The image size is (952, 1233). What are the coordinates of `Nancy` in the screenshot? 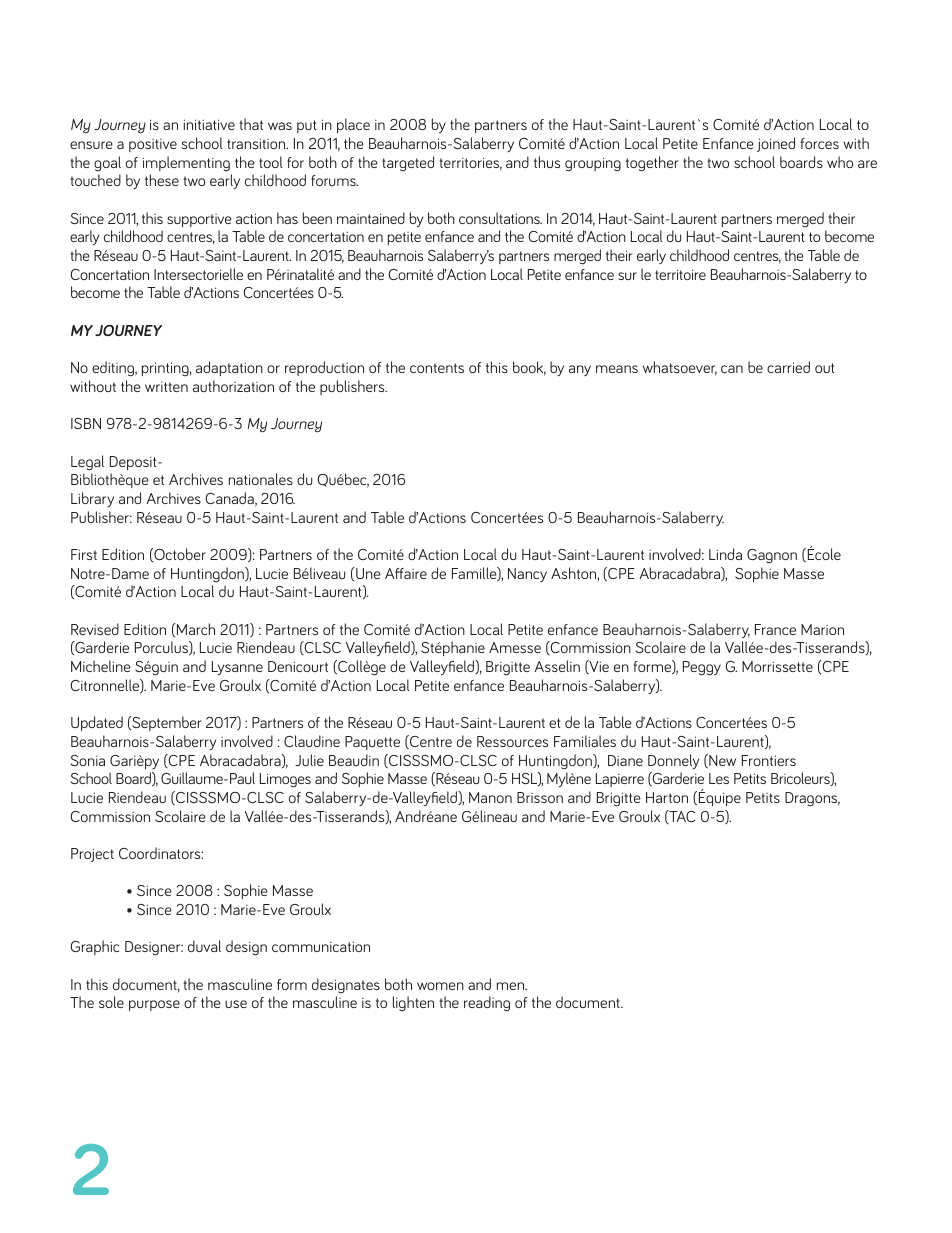 It's located at (527, 575).
